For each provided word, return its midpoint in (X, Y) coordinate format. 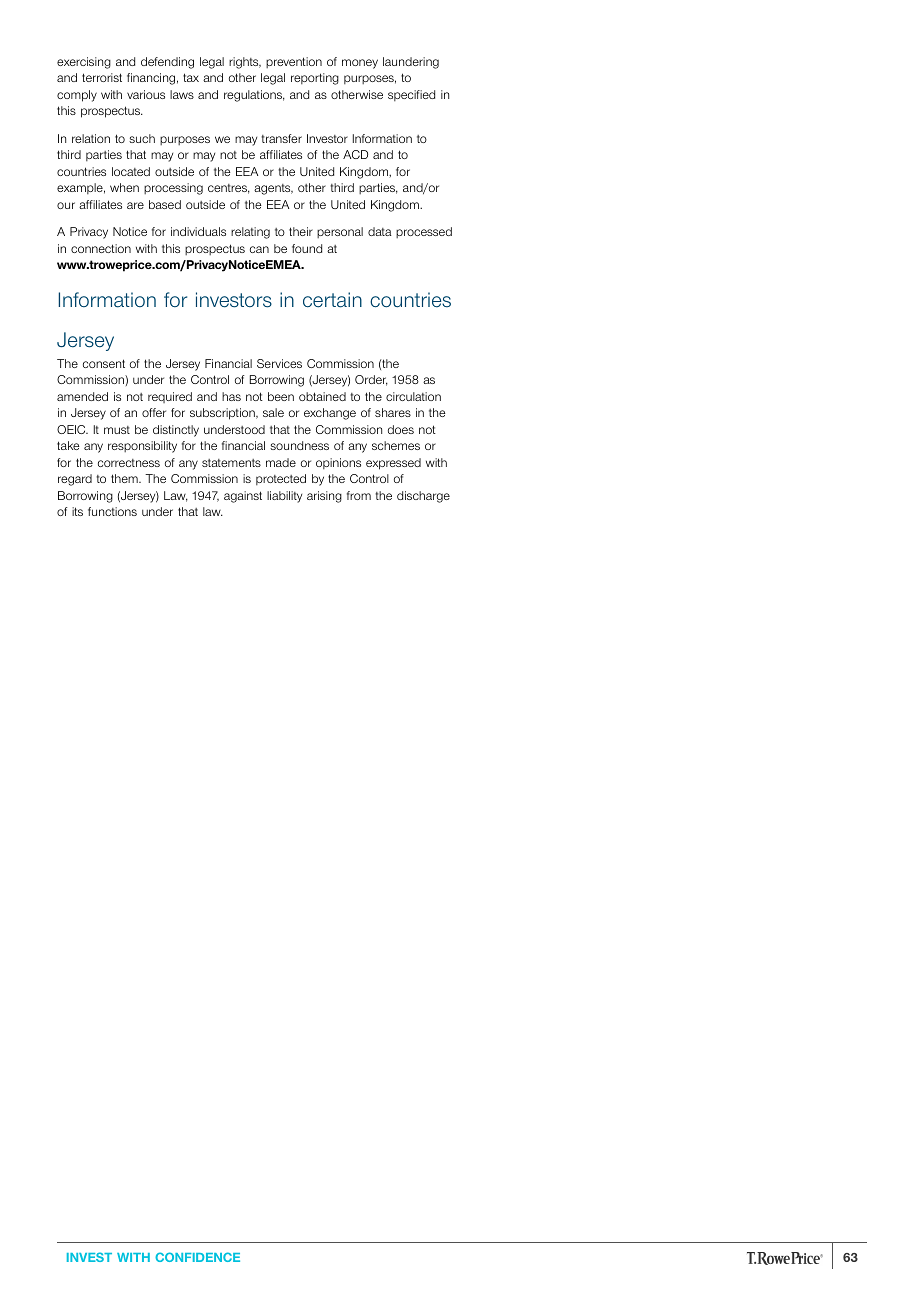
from (359, 495)
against (243, 497)
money (360, 64)
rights (245, 63)
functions (112, 511)
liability (284, 497)
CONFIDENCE (197, 1257)
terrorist (102, 77)
